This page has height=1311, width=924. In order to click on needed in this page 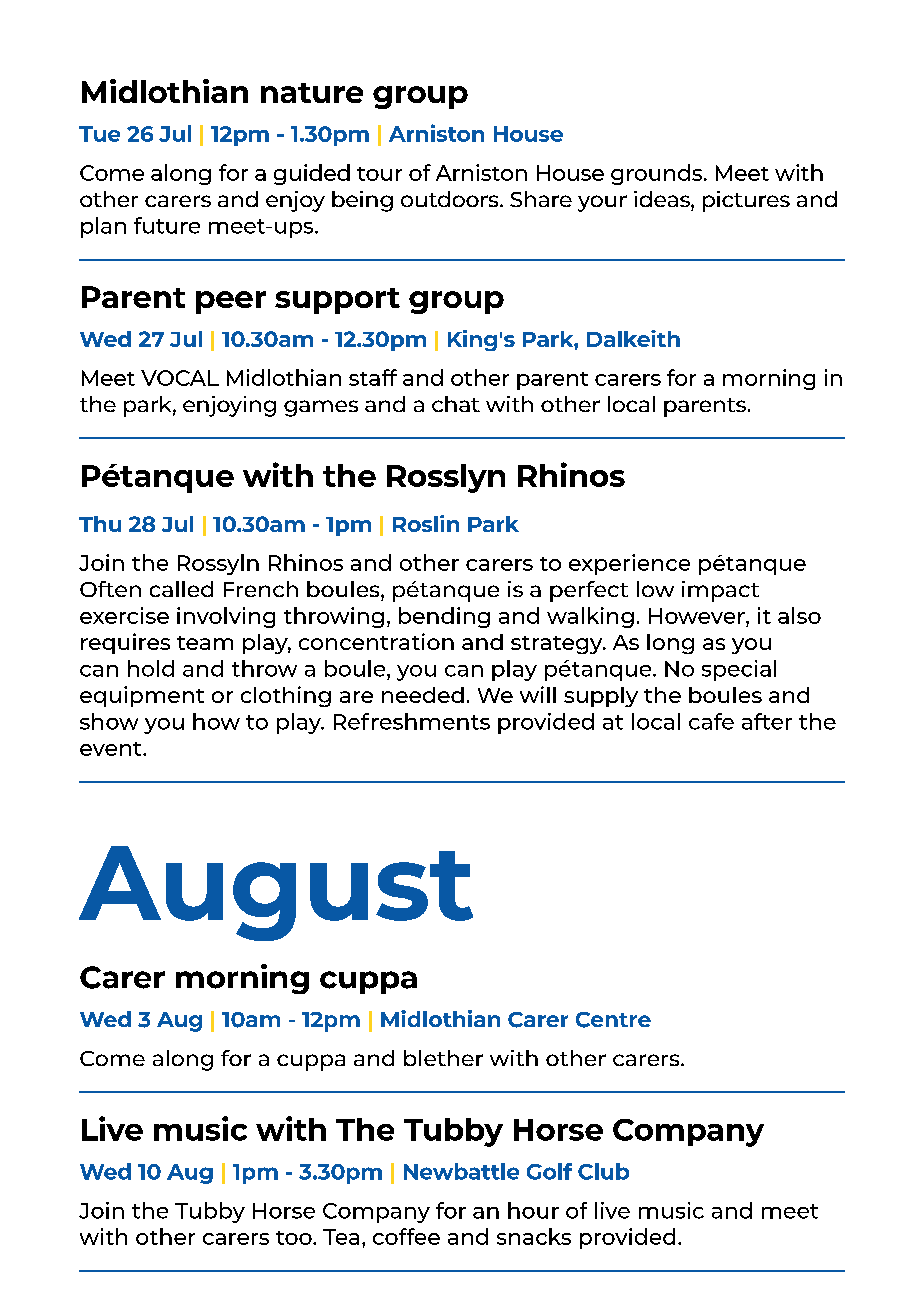, I will do `click(423, 695)`.
